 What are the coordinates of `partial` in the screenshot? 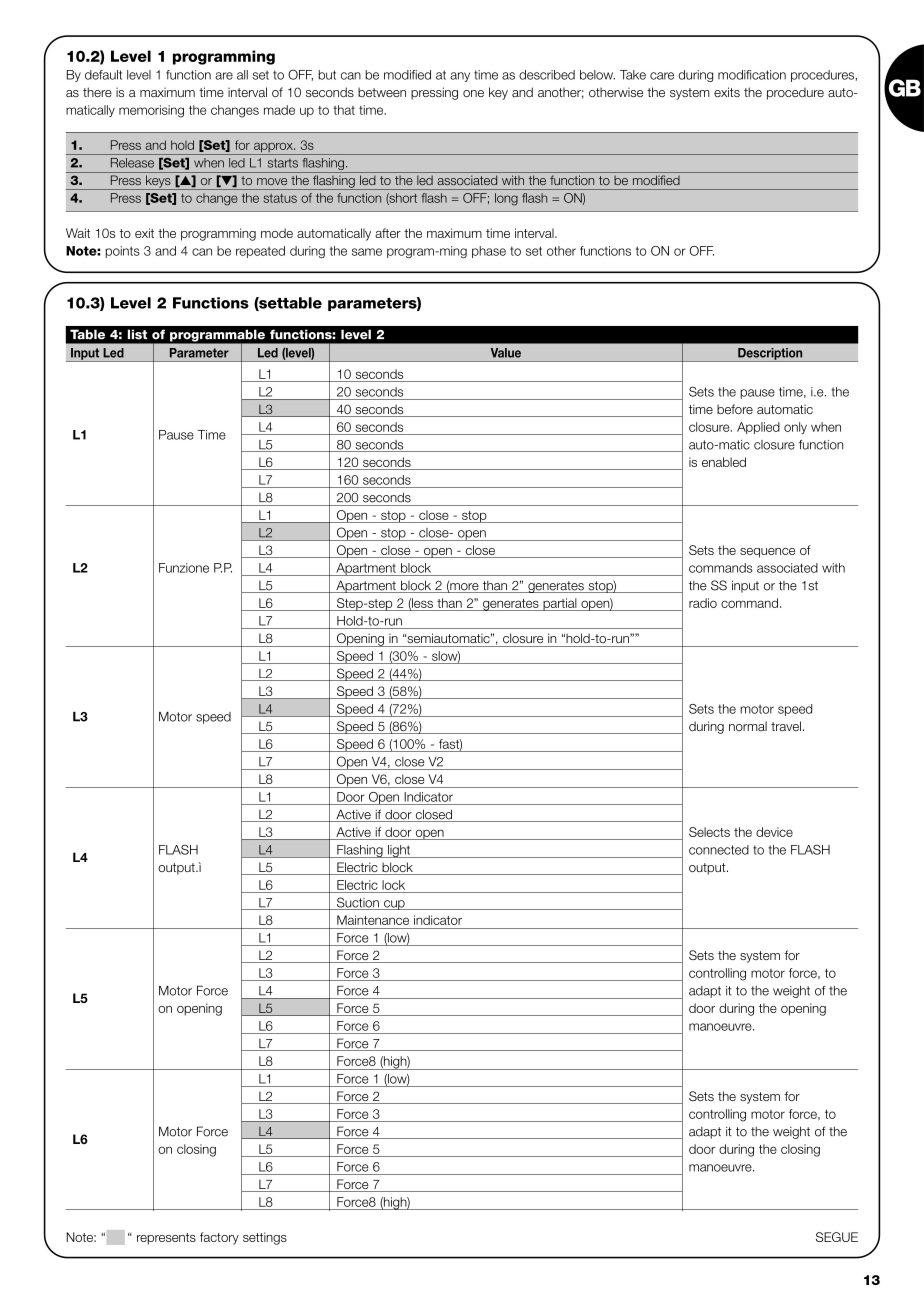 It's located at (560, 604).
